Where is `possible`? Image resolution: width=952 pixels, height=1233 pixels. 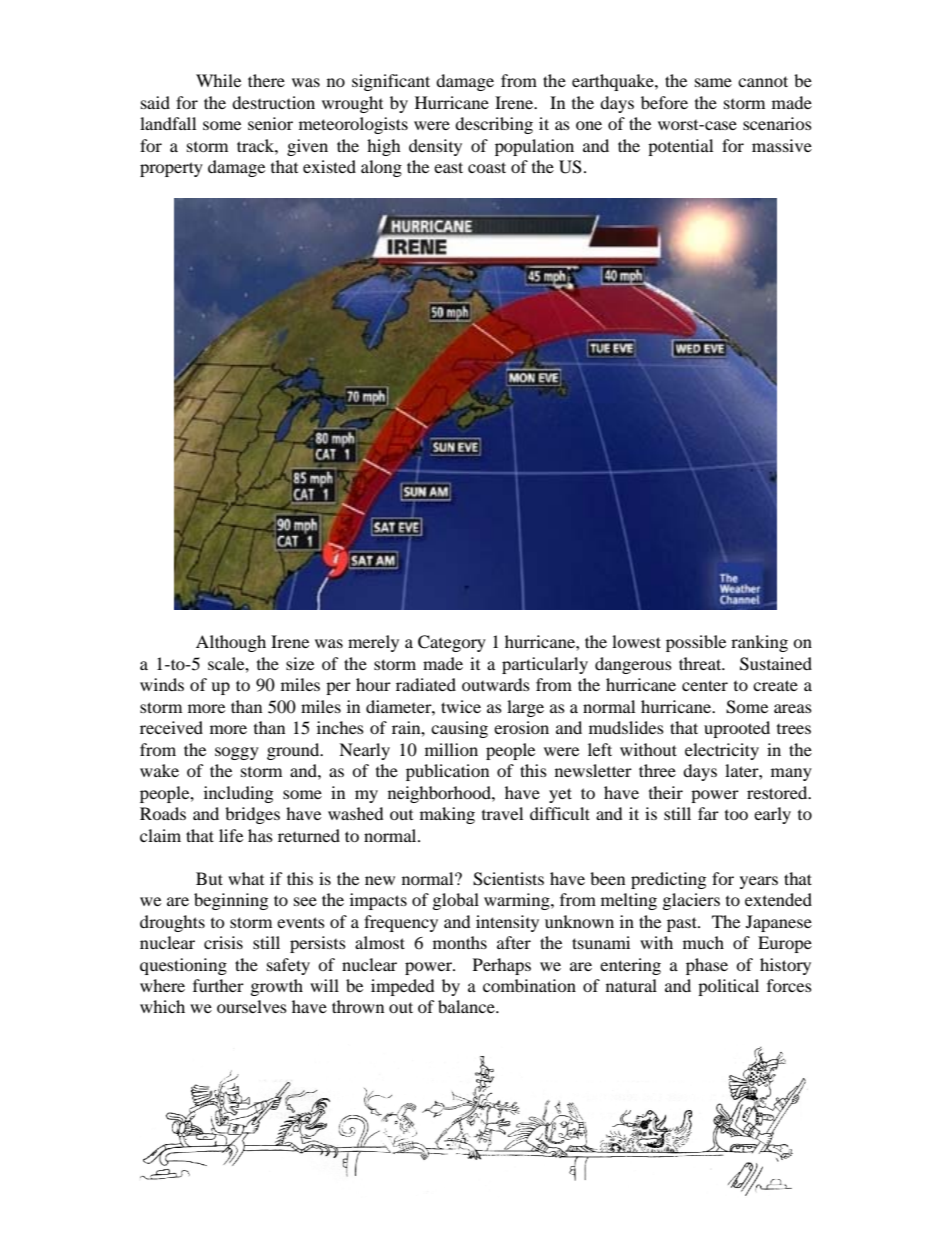
possible is located at coordinates (696, 643).
